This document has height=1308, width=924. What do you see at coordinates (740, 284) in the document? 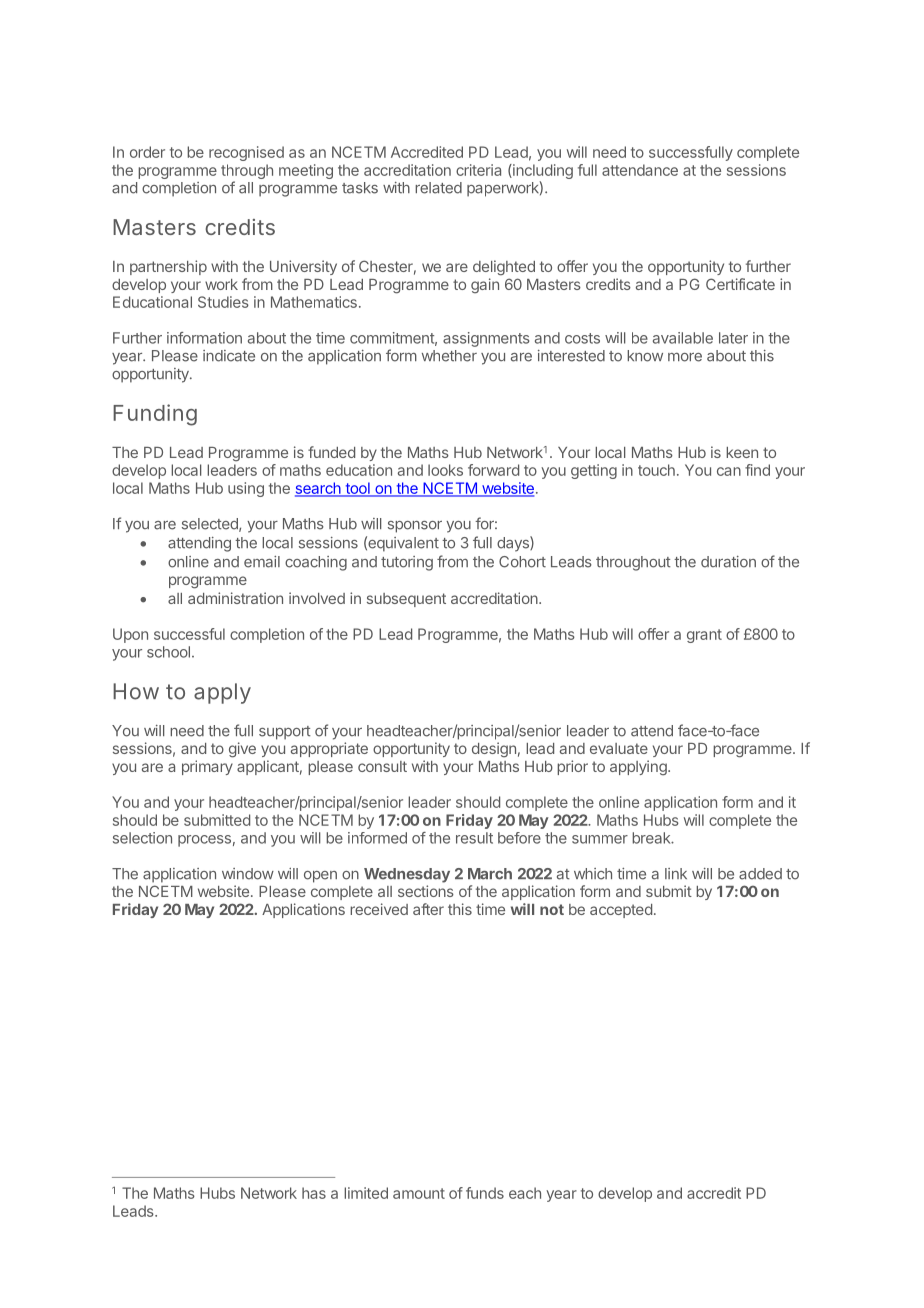
I see `Certificate` at bounding box center [740, 284].
